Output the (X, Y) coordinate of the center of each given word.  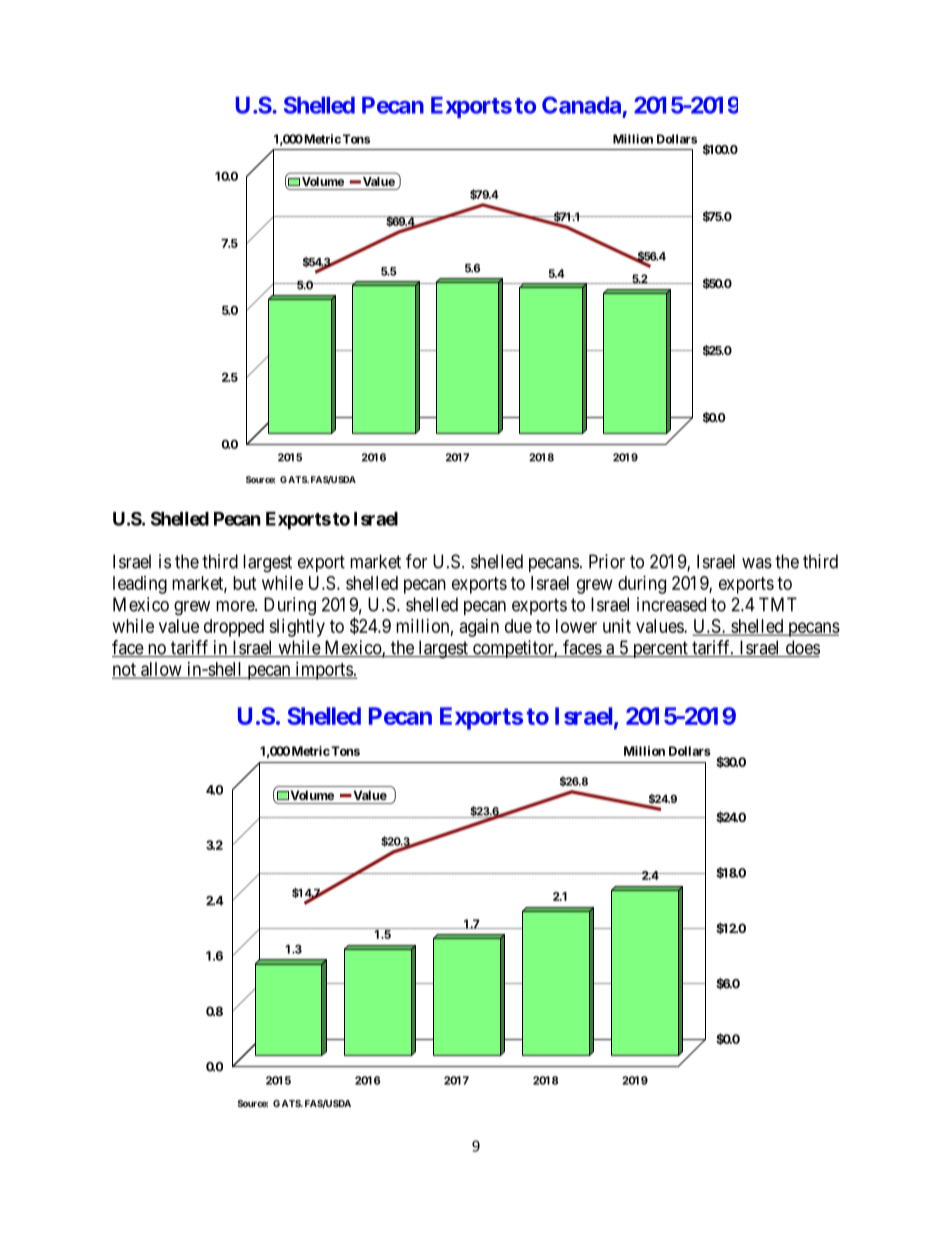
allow (161, 670)
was (757, 563)
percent (660, 649)
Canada (581, 105)
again (479, 628)
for (416, 561)
